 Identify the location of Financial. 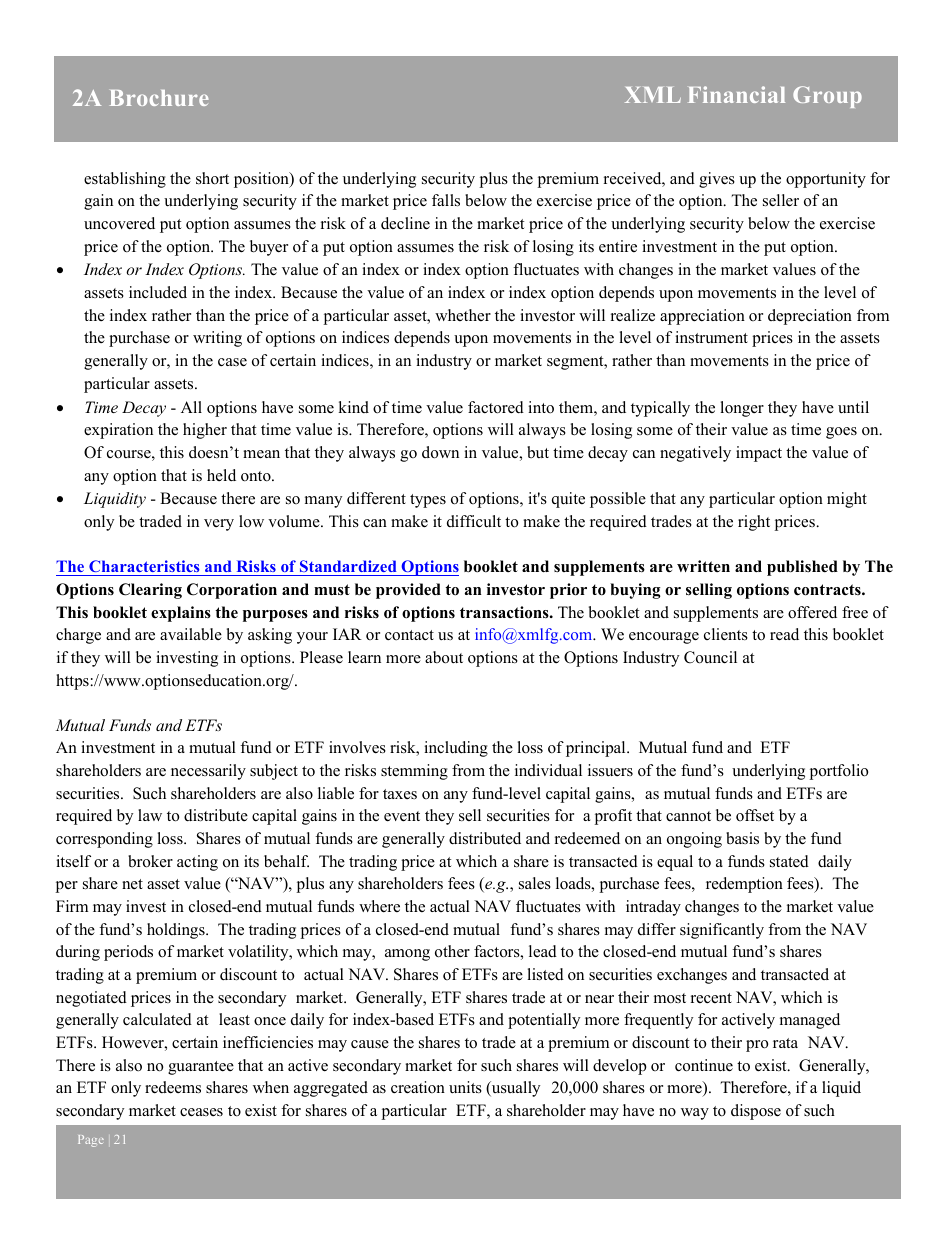
(736, 94).
